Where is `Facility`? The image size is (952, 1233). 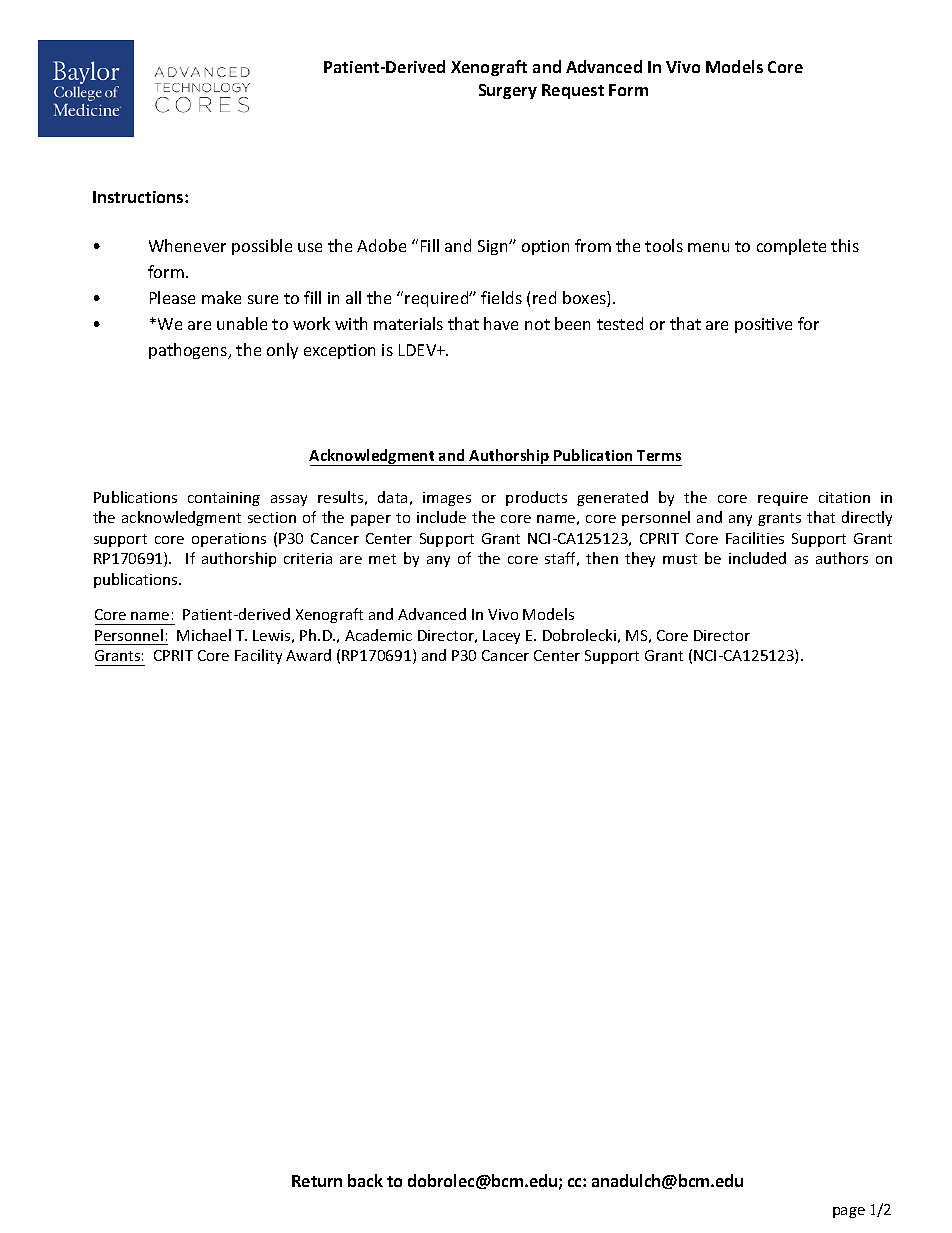
Facility is located at coordinates (258, 656).
